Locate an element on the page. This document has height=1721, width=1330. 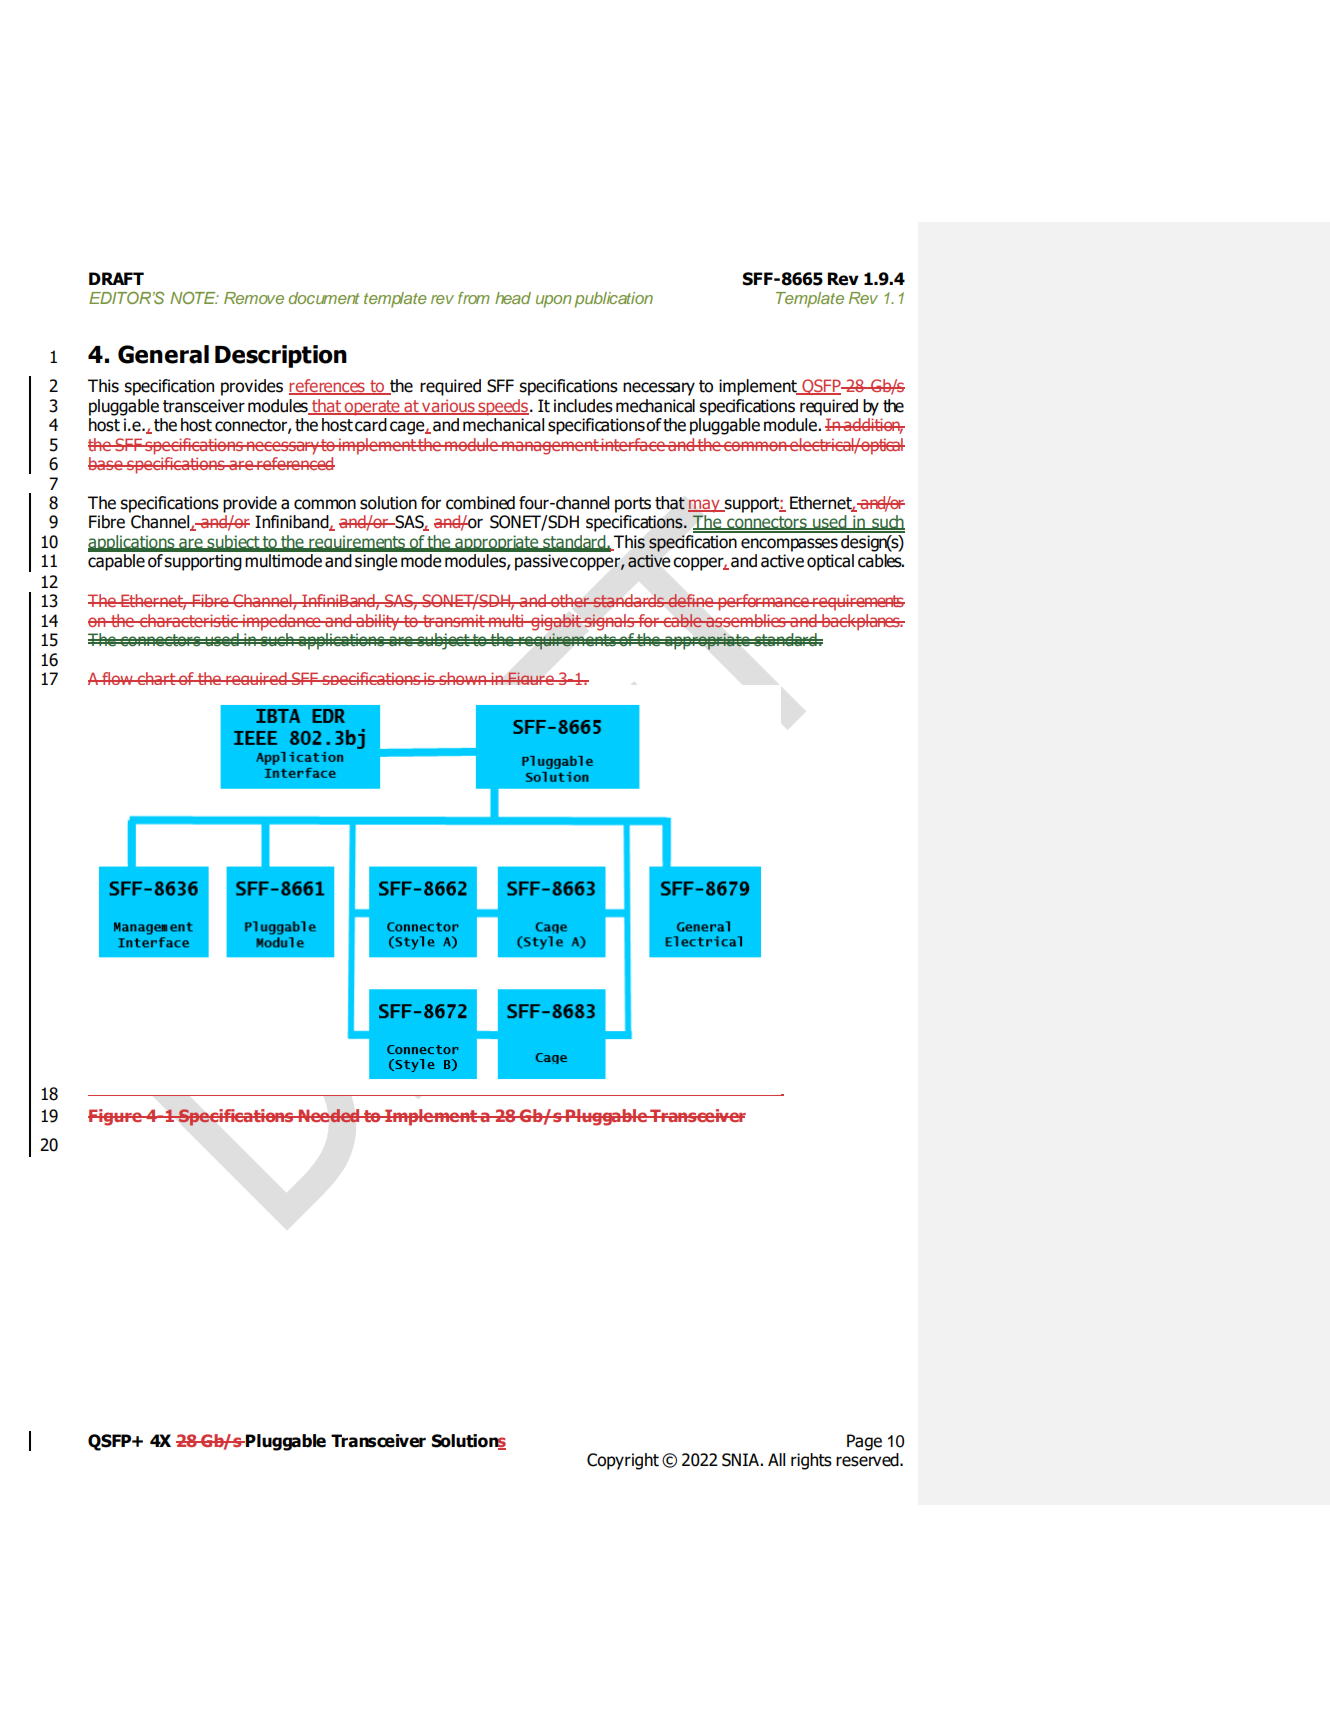
from is located at coordinates (473, 298).
